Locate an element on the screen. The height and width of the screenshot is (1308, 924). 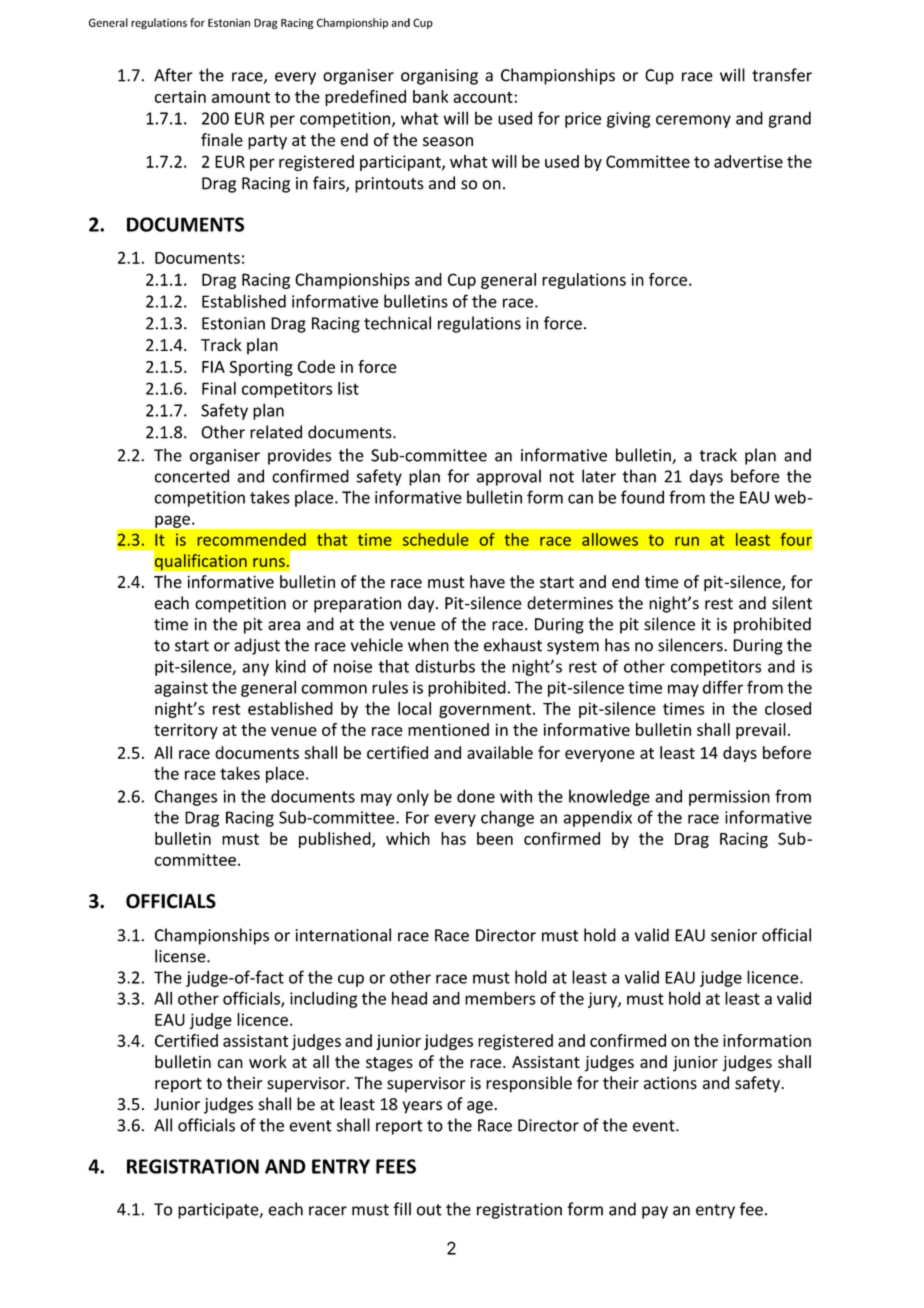
senior is located at coordinates (734, 935).
